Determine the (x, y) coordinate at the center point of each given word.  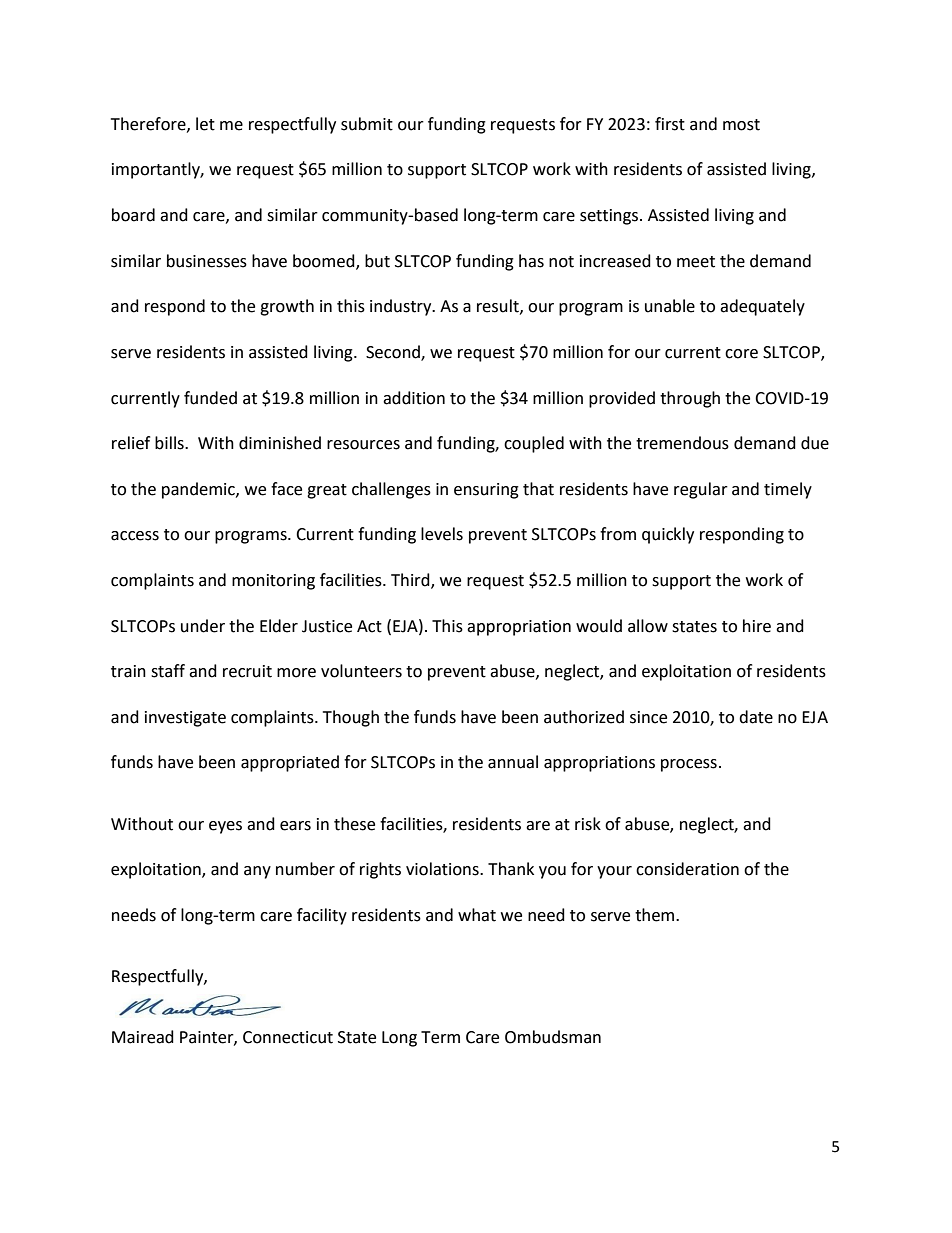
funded (210, 398)
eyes (225, 827)
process (689, 765)
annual (513, 762)
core (741, 354)
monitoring (273, 582)
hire (757, 626)
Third (411, 581)
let (205, 124)
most (741, 125)
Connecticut (288, 1037)
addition (414, 398)
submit (367, 124)
